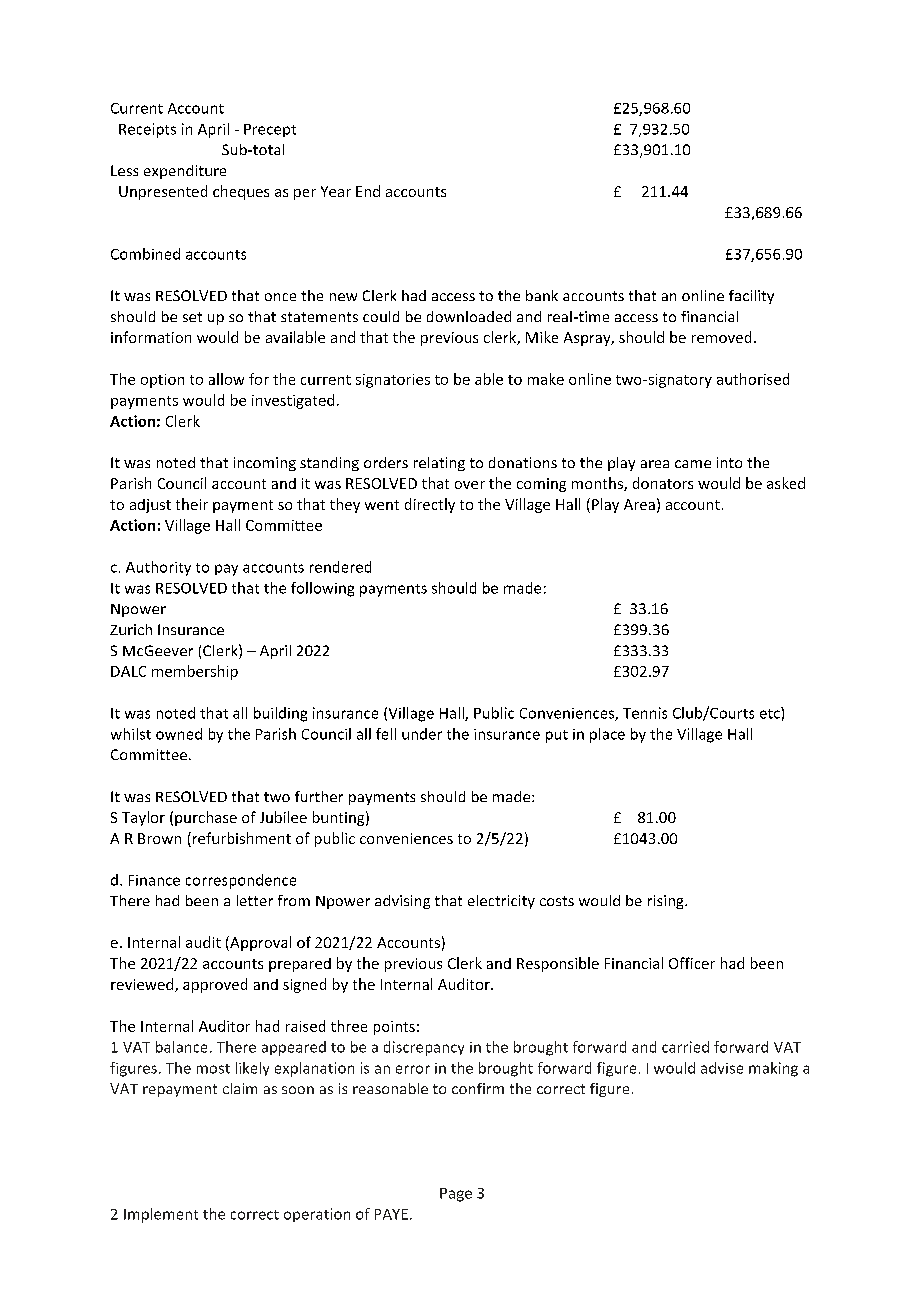  Describe the element at coordinates (161, 1215) in the screenshot. I see `Implement` at that location.
